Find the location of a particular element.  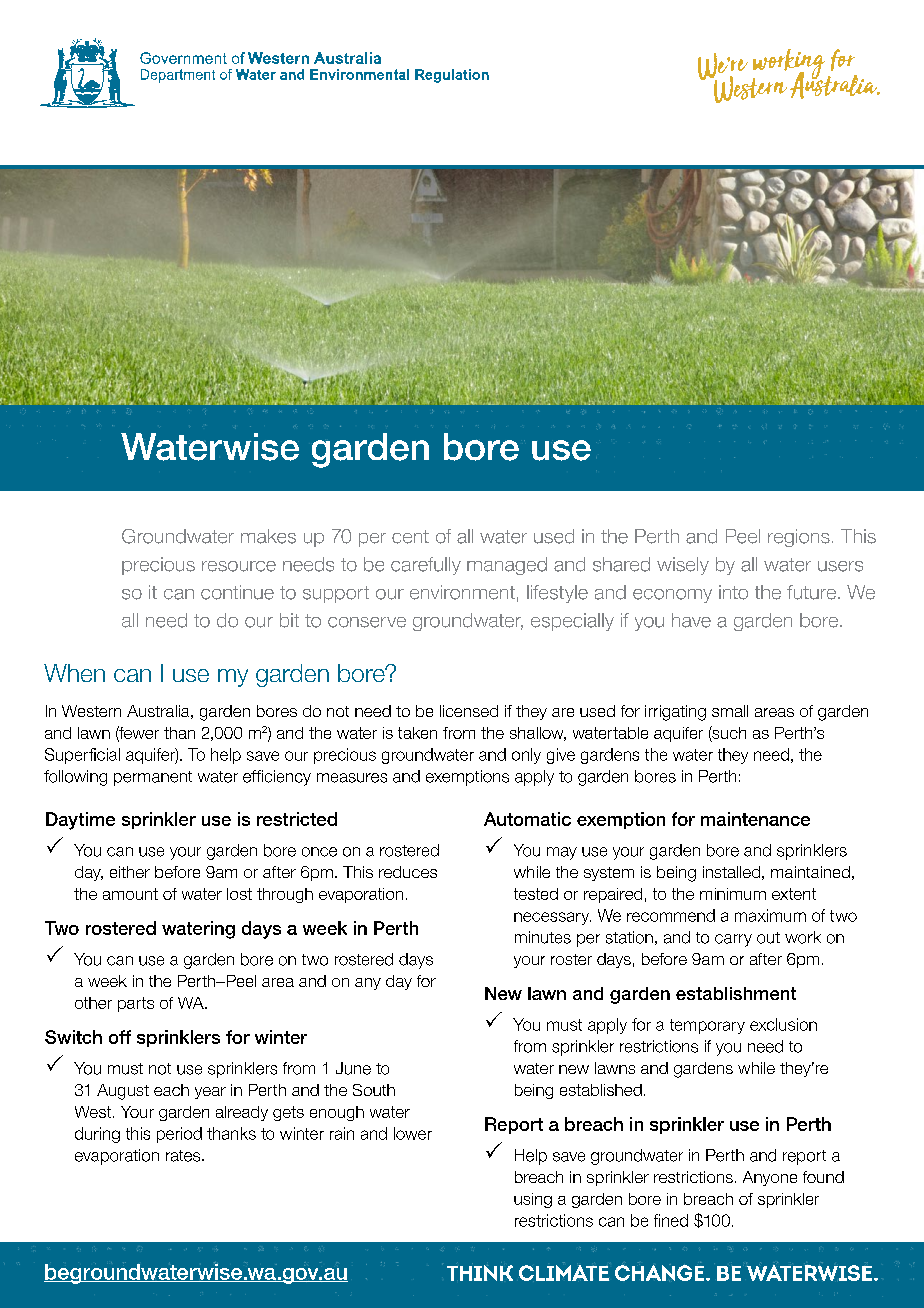

tested is located at coordinates (536, 894).
